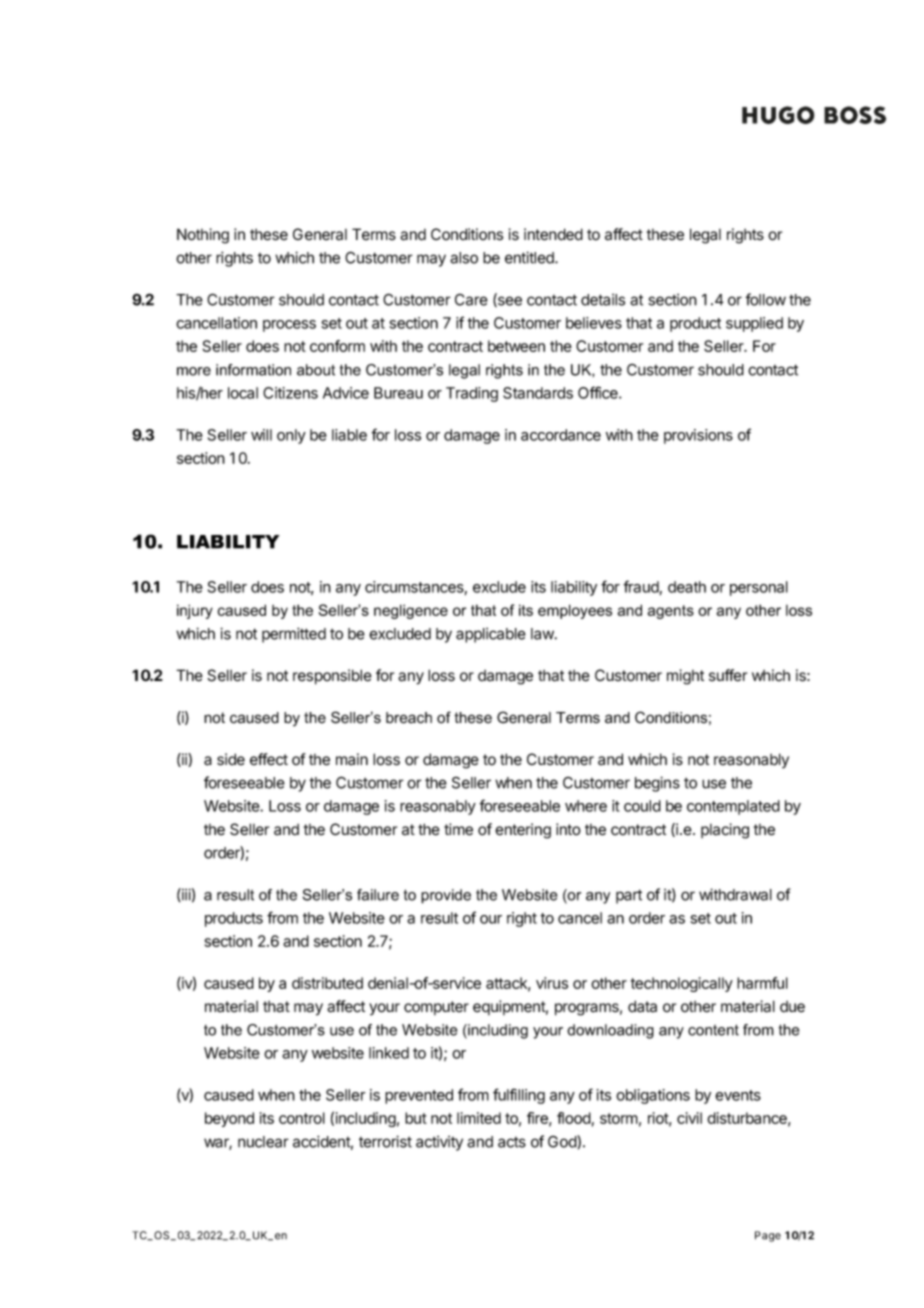 The width and height of the page is (924, 1308). I want to click on suffer, so click(728, 675).
